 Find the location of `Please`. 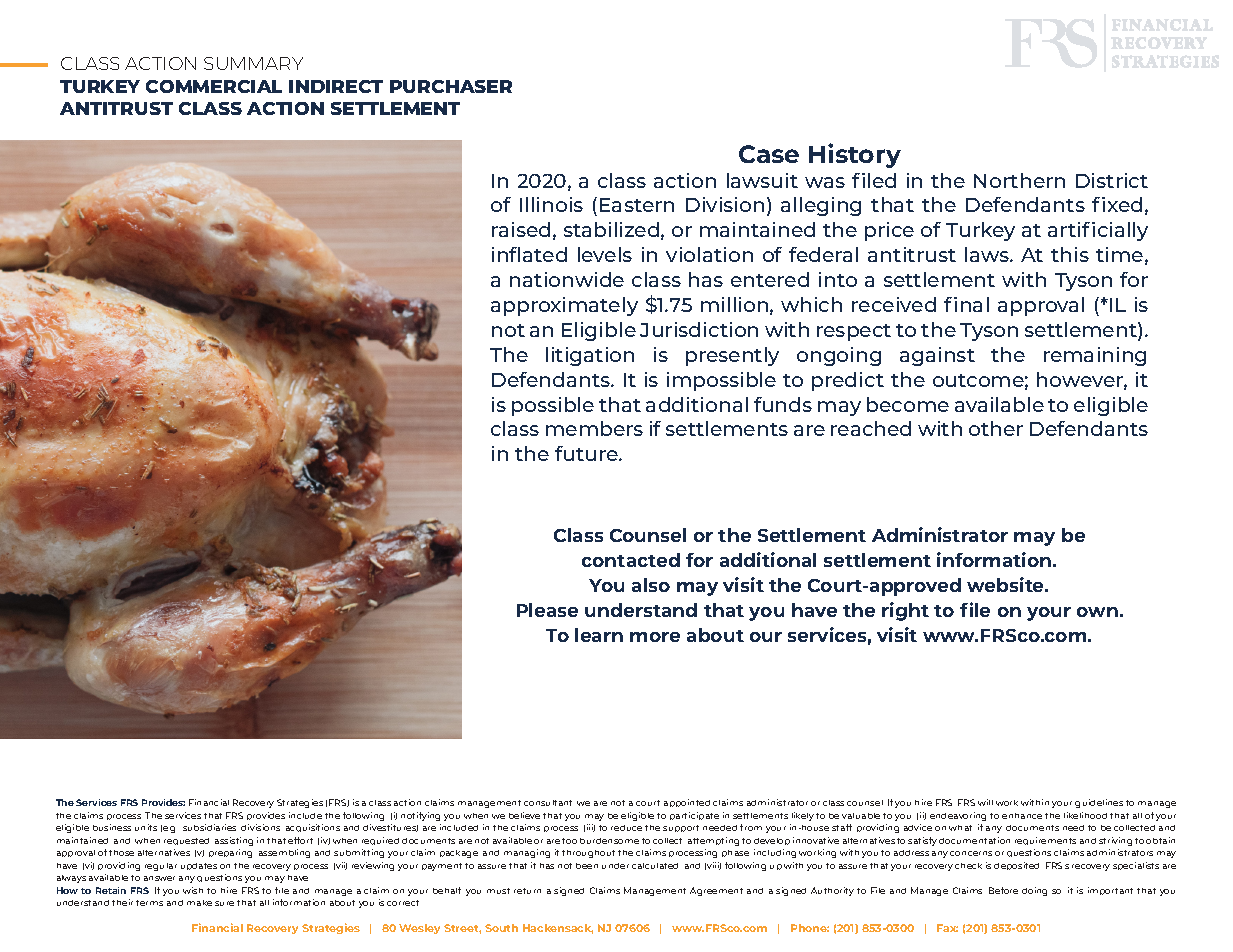

Please is located at coordinates (547, 610).
